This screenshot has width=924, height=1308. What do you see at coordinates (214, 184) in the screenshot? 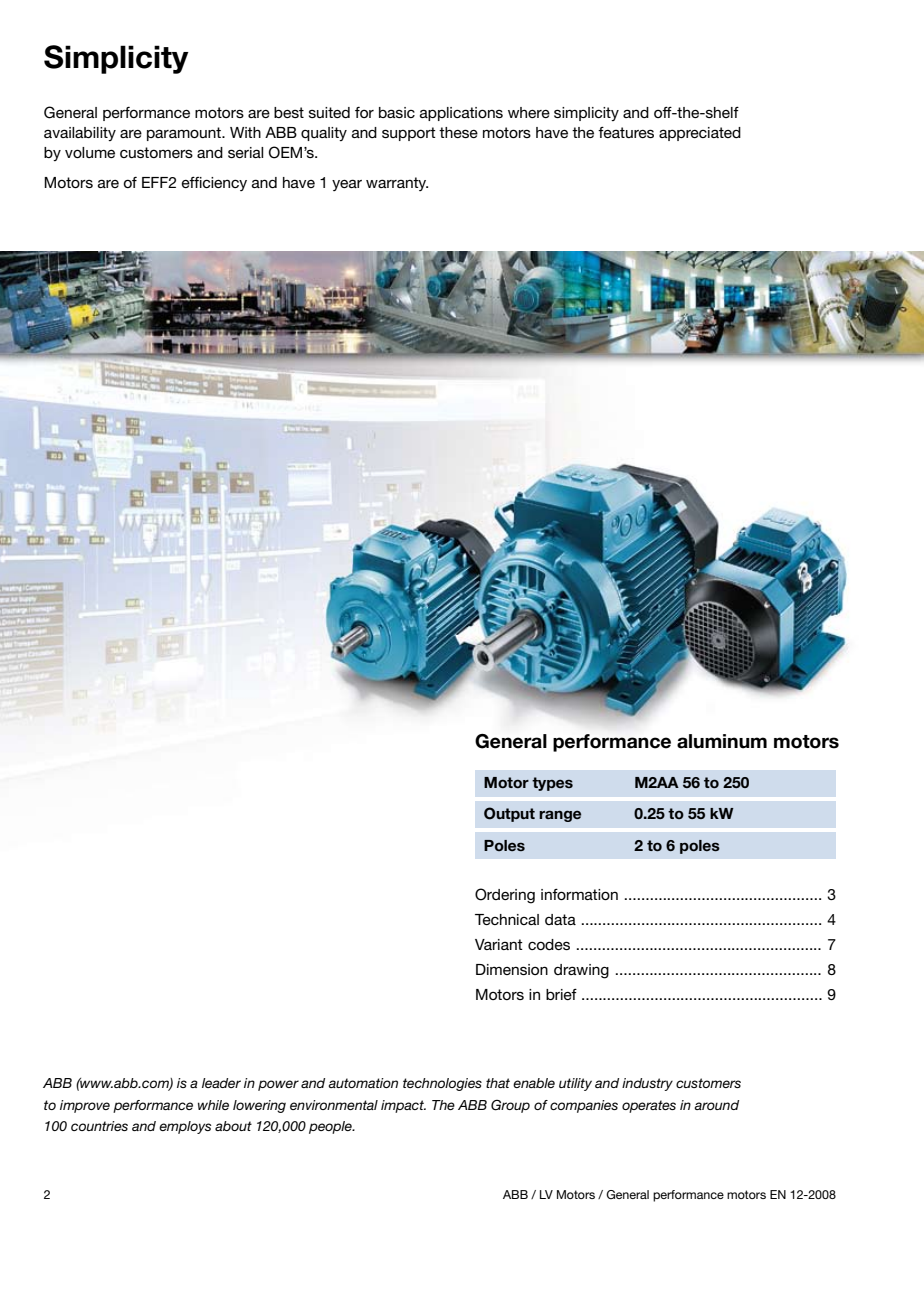
I see `efficiency` at bounding box center [214, 184].
